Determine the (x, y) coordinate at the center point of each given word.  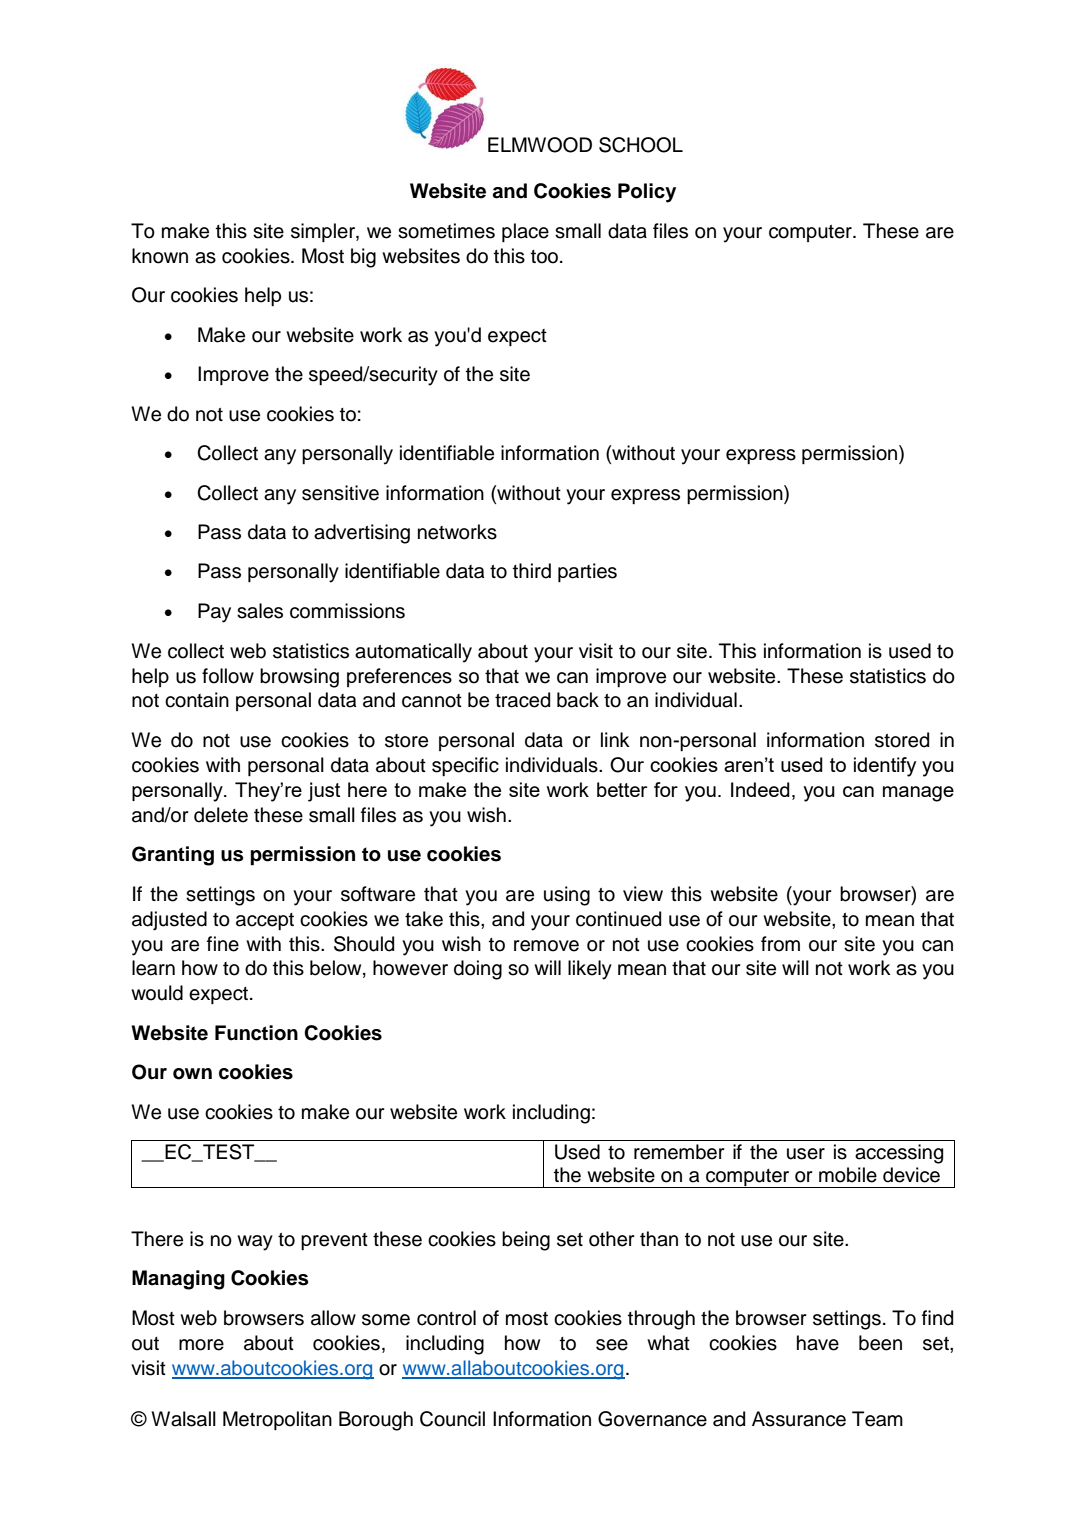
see (612, 1345)
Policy (647, 193)
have (818, 1343)
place (525, 232)
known (160, 256)
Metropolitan (277, 1420)
